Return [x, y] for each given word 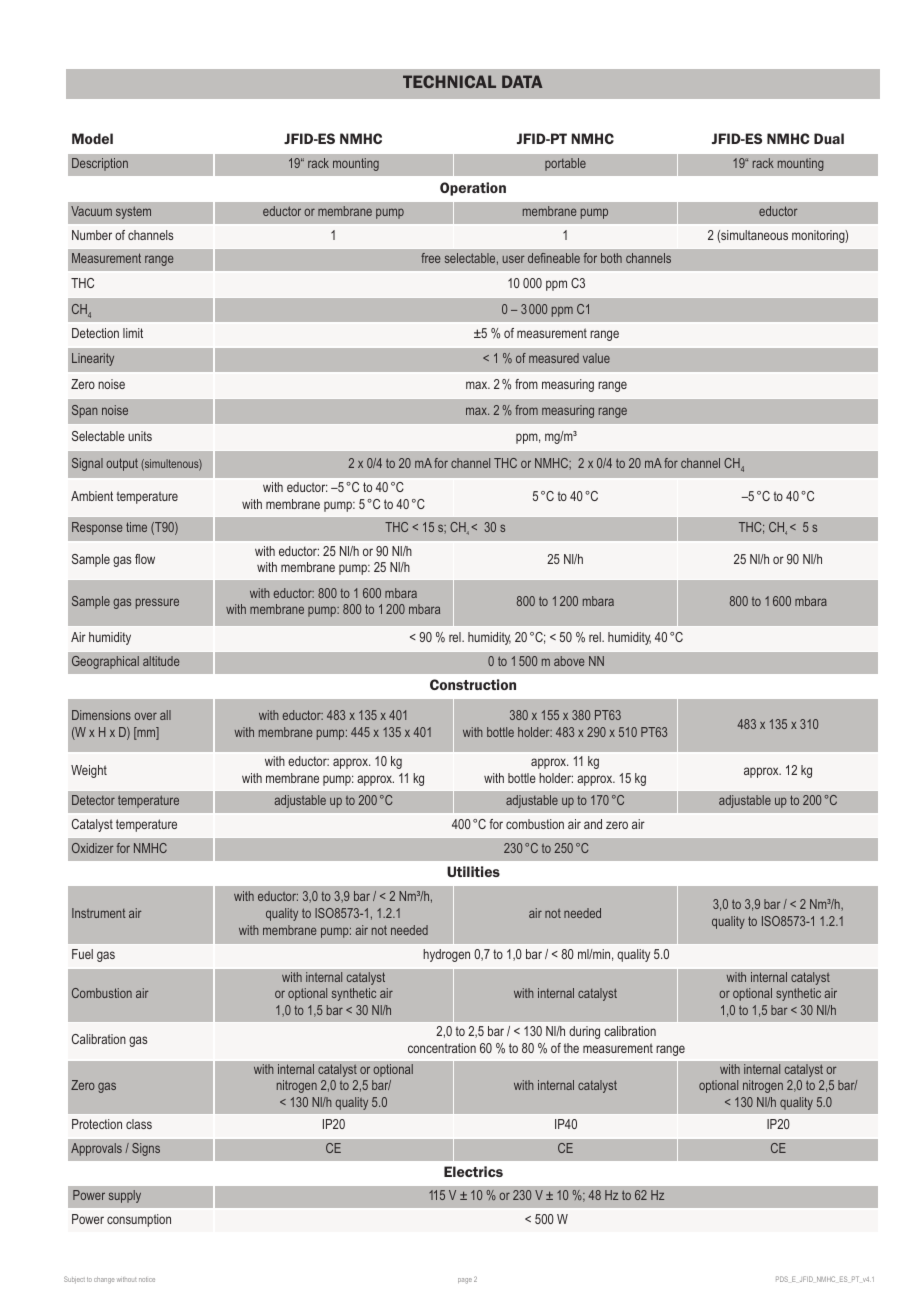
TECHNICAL [449, 81]
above [569, 661]
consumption [139, 1220]
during [584, 1032]
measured [554, 358]
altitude [161, 661]
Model [92, 138]
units [140, 436]
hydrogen [446, 955]
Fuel [82, 954]
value [596, 358]
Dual [829, 138]
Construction [473, 684]
